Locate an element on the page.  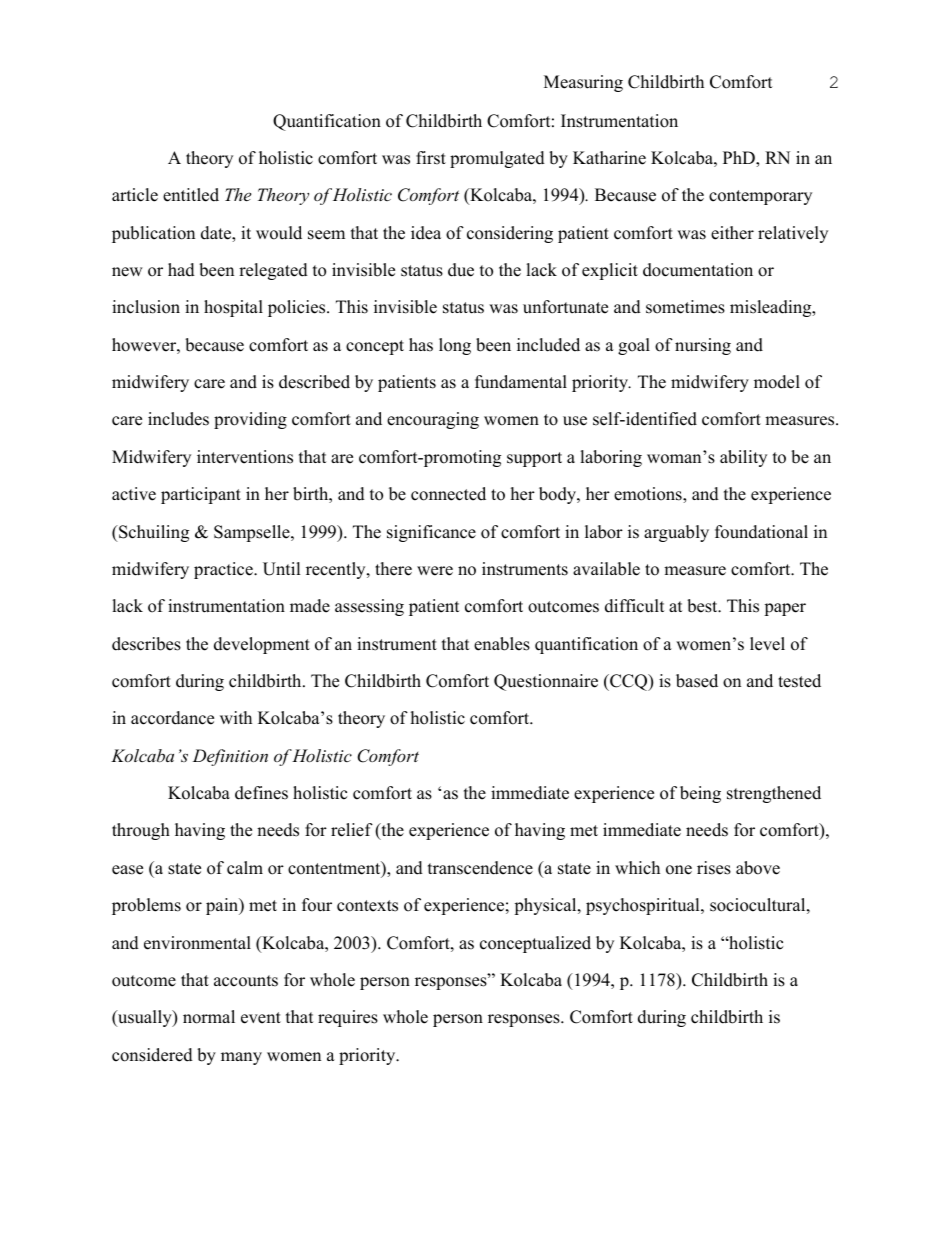
rises is located at coordinates (714, 868).
